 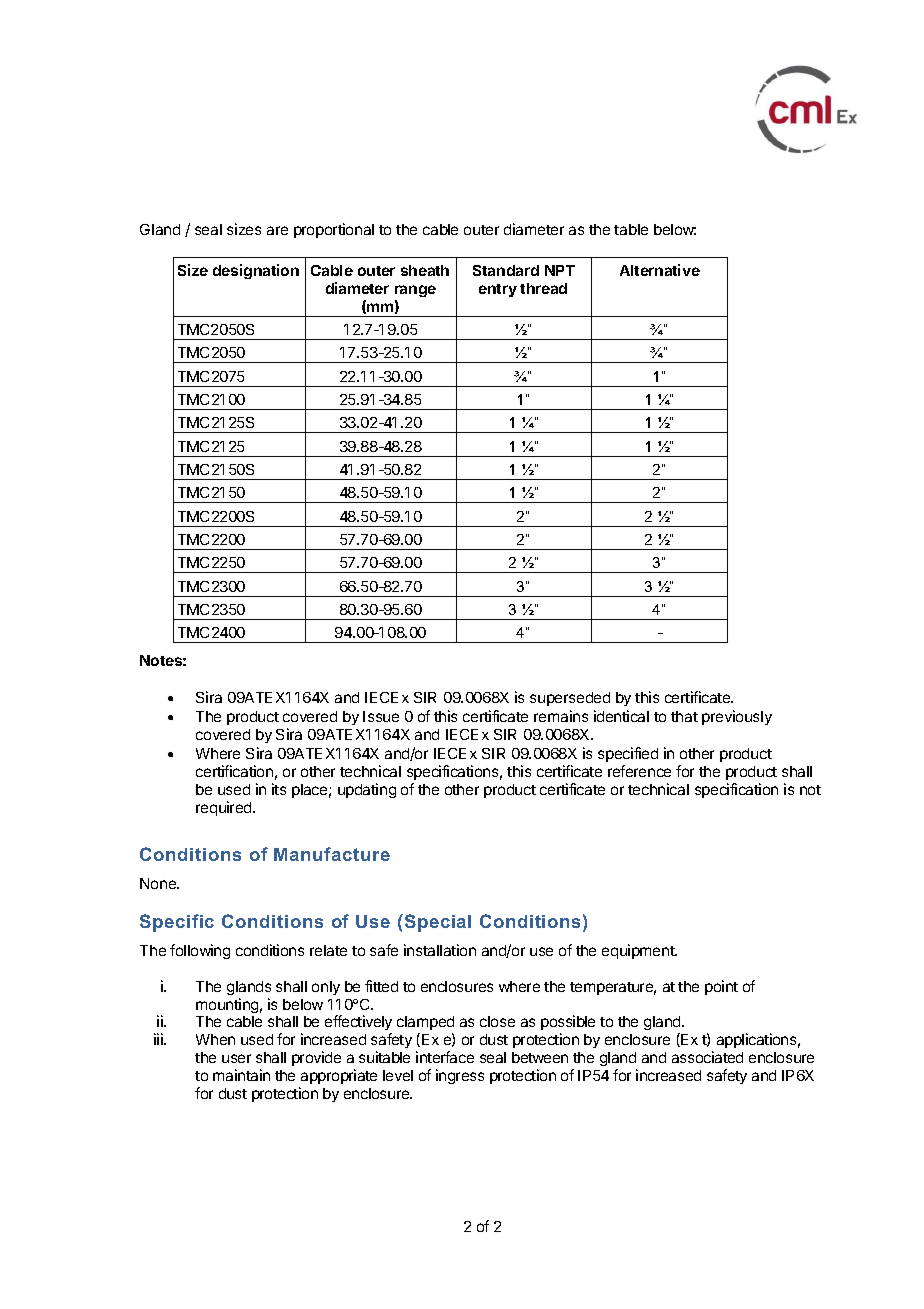 What do you see at coordinates (225, 808) in the page?
I see `required` at bounding box center [225, 808].
